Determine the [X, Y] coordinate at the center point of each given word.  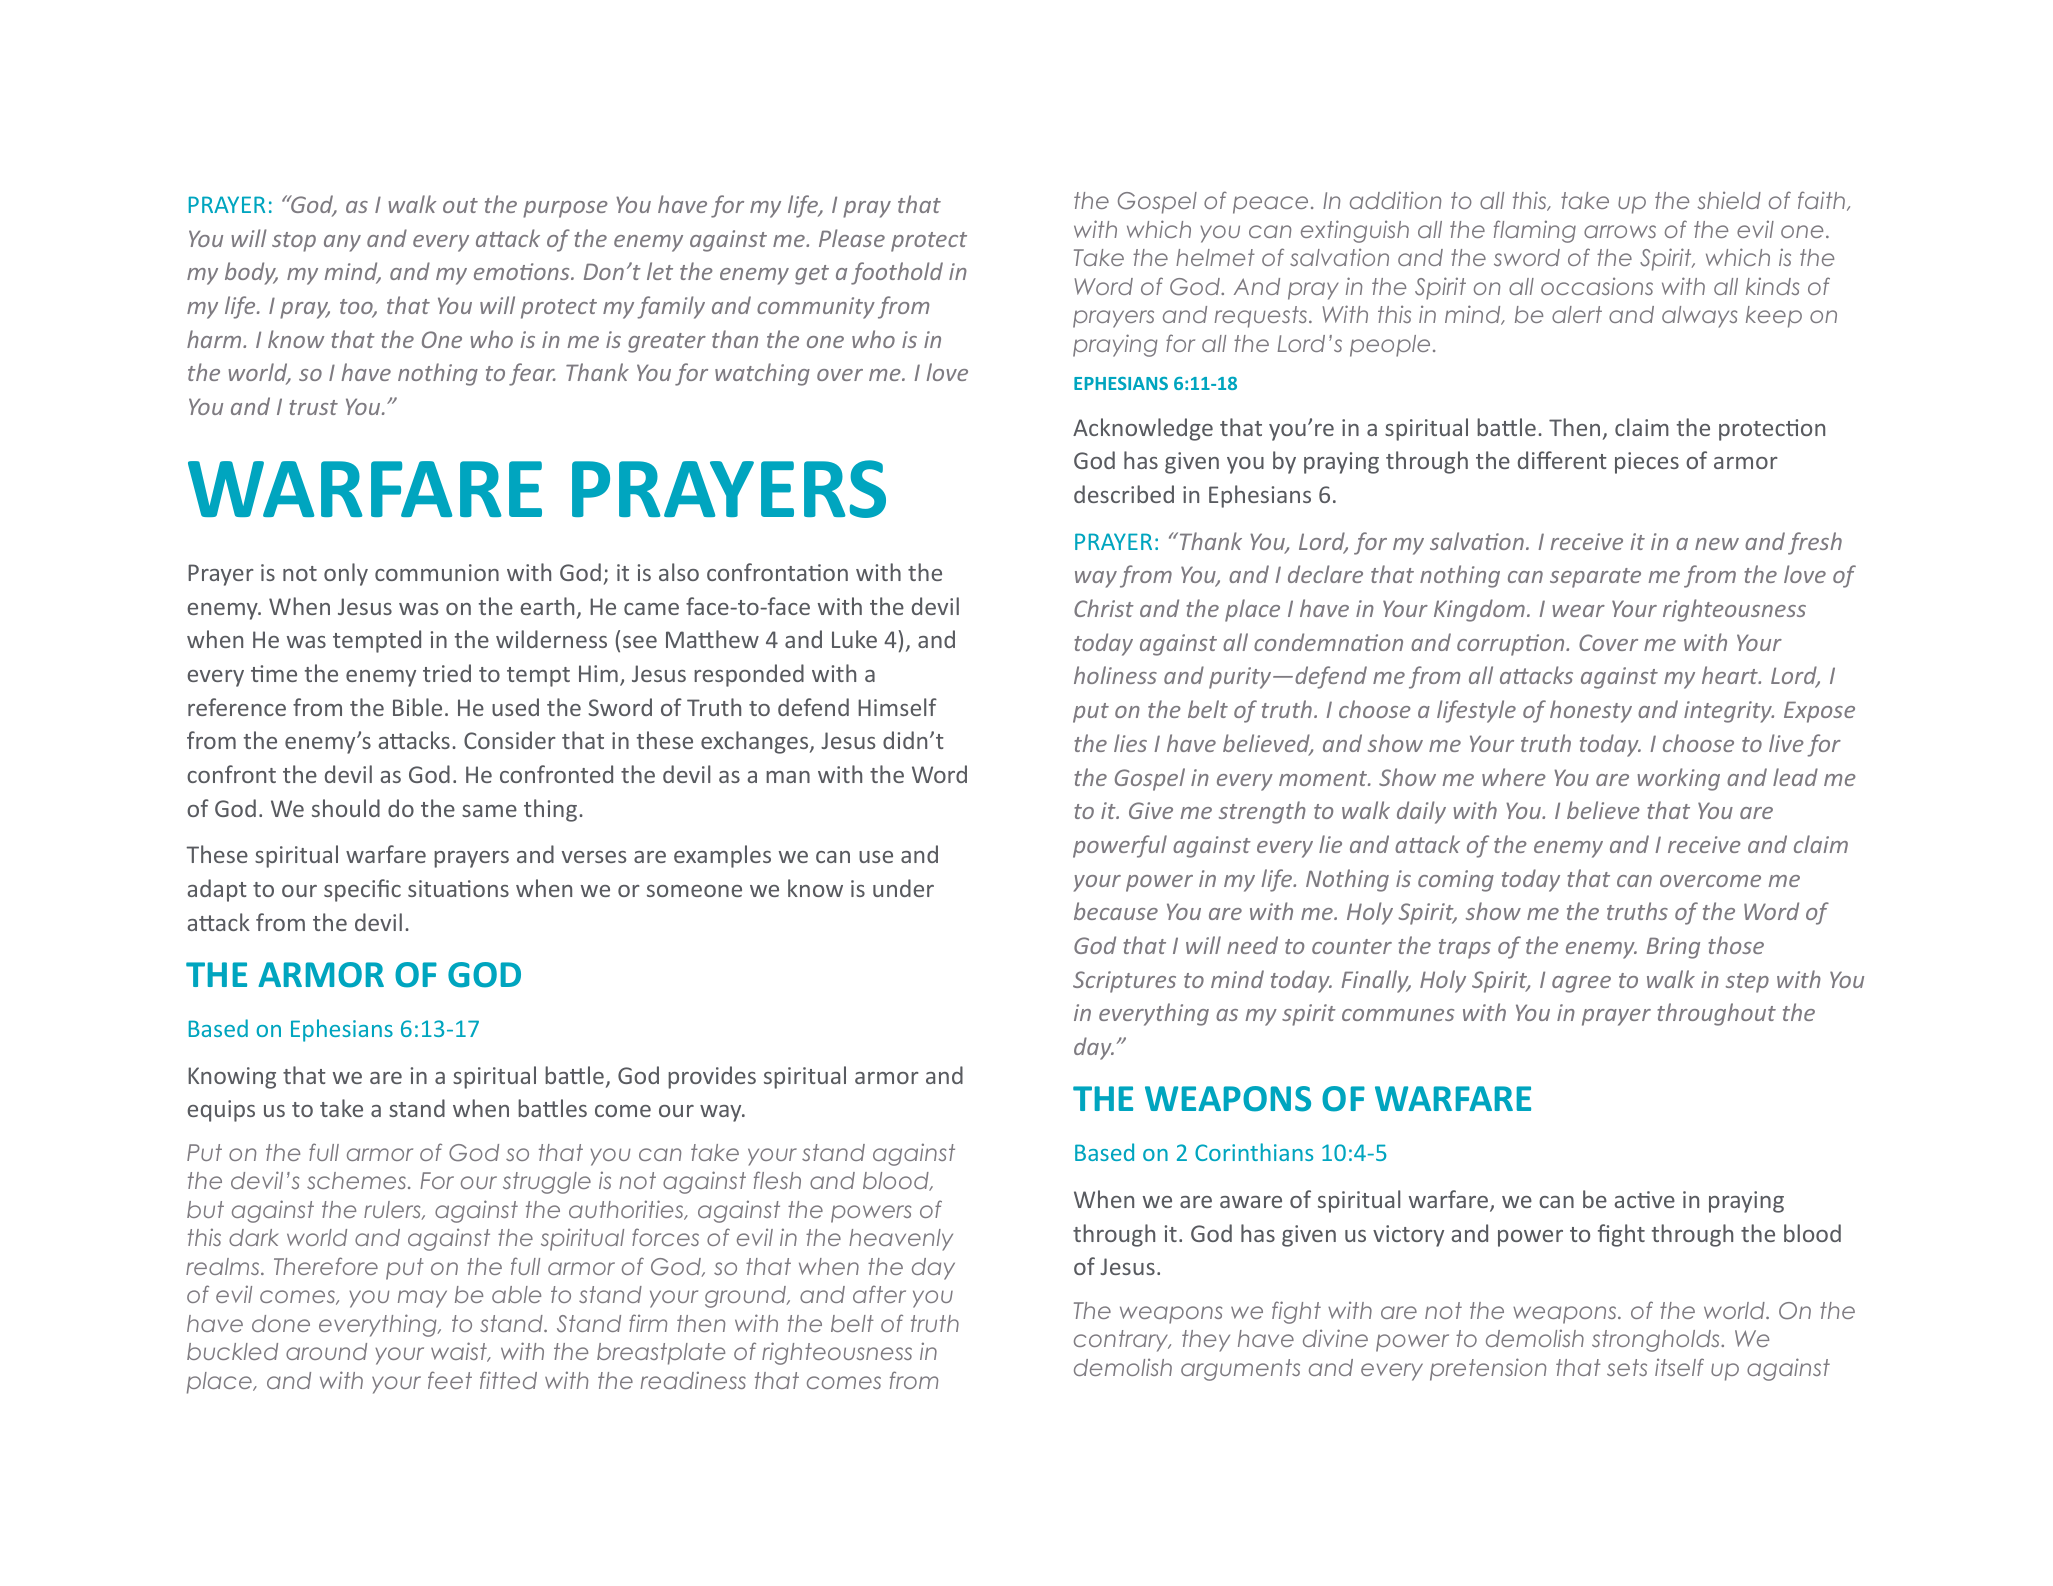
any [342, 243]
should [346, 808]
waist [460, 1352]
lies [1130, 743]
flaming [1535, 231]
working [1678, 779]
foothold [897, 273]
